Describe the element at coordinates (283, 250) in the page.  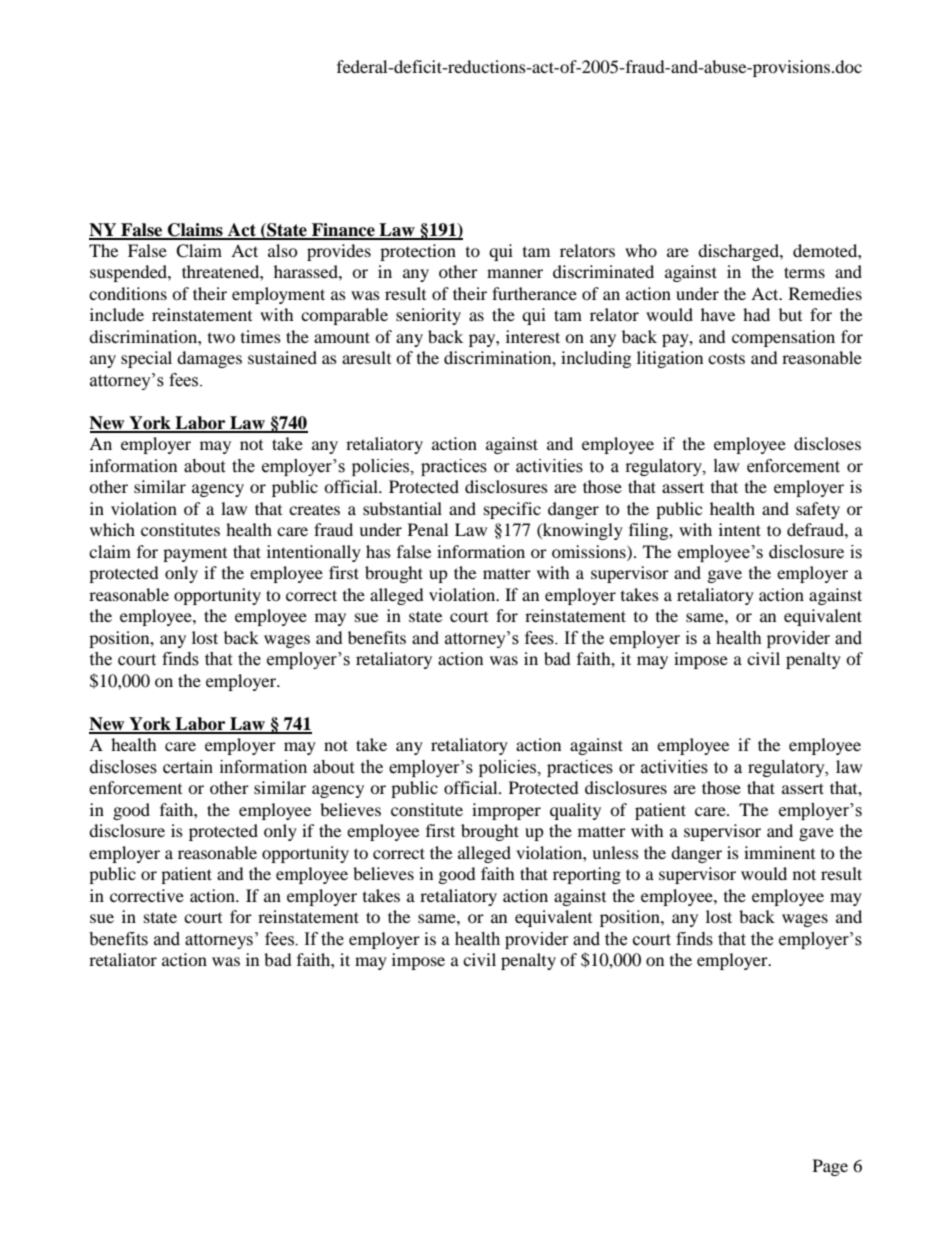
I see `also` at that location.
